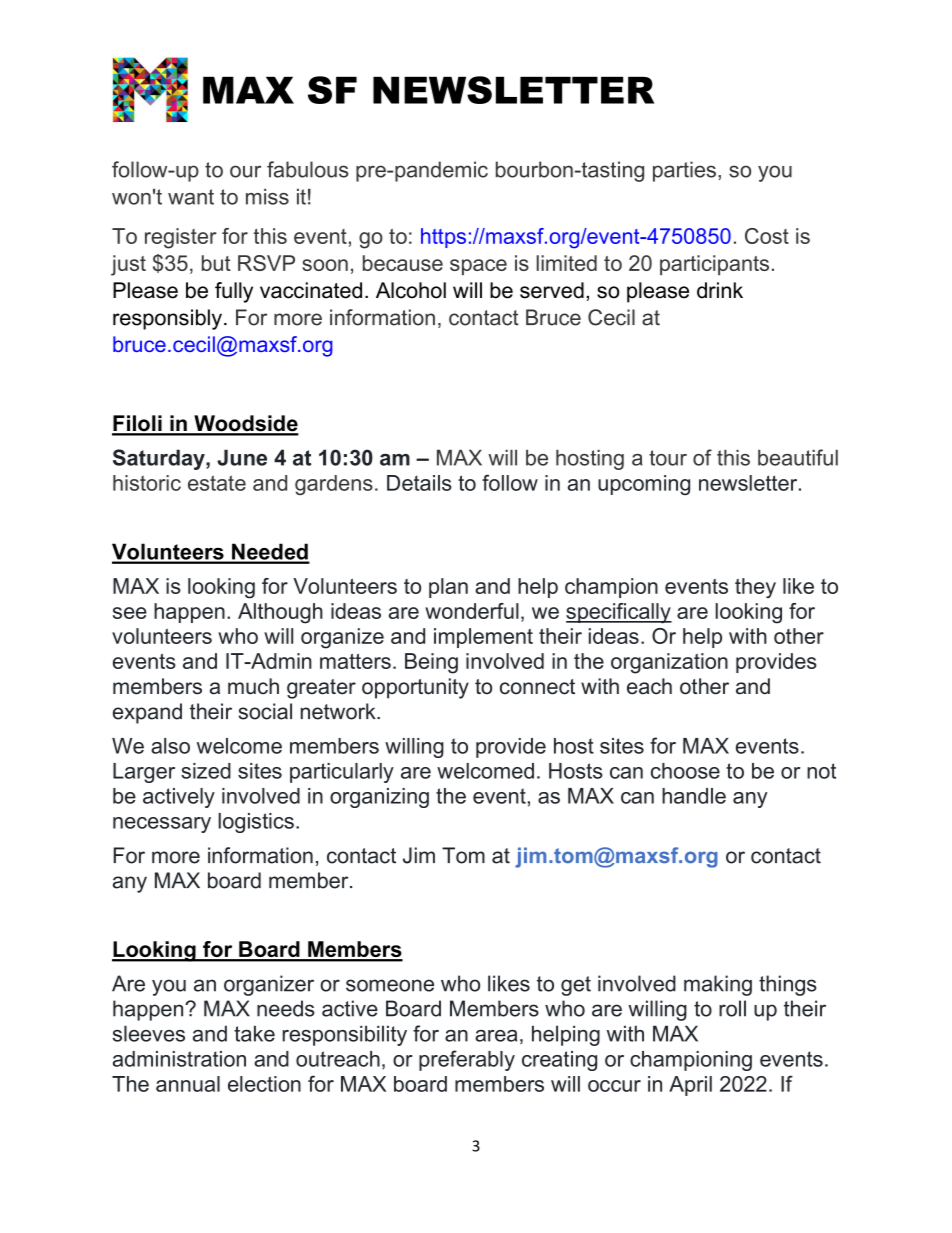  I want to click on annual, so click(188, 1084).
